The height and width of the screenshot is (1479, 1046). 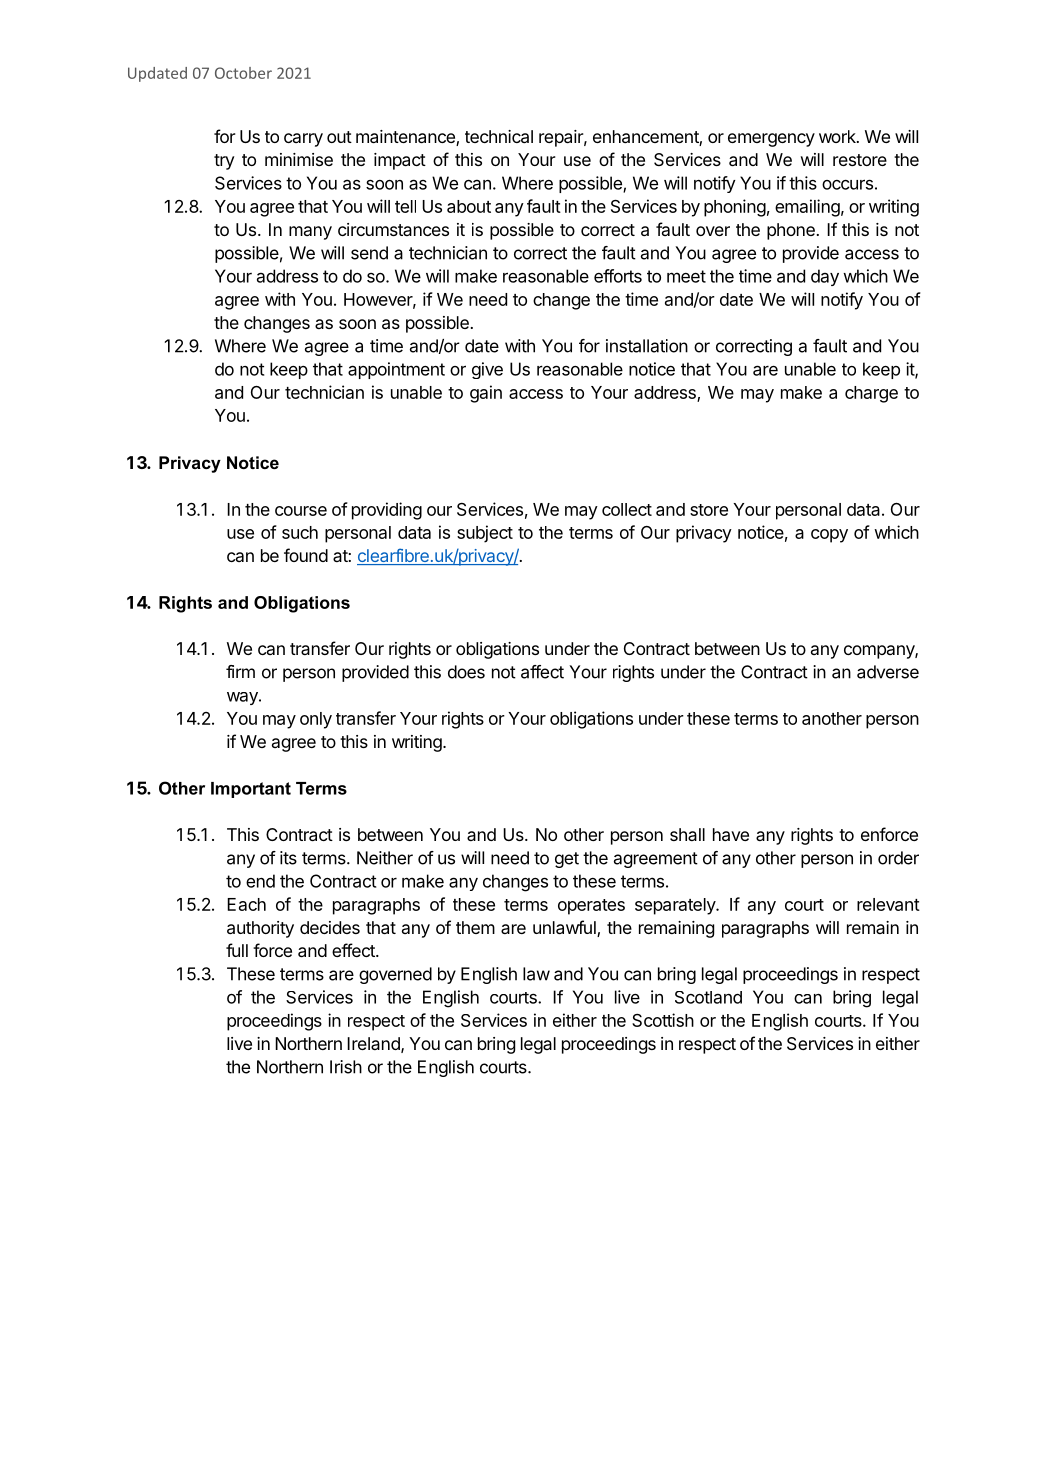 I want to click on work, so click(x=838, y=136).
